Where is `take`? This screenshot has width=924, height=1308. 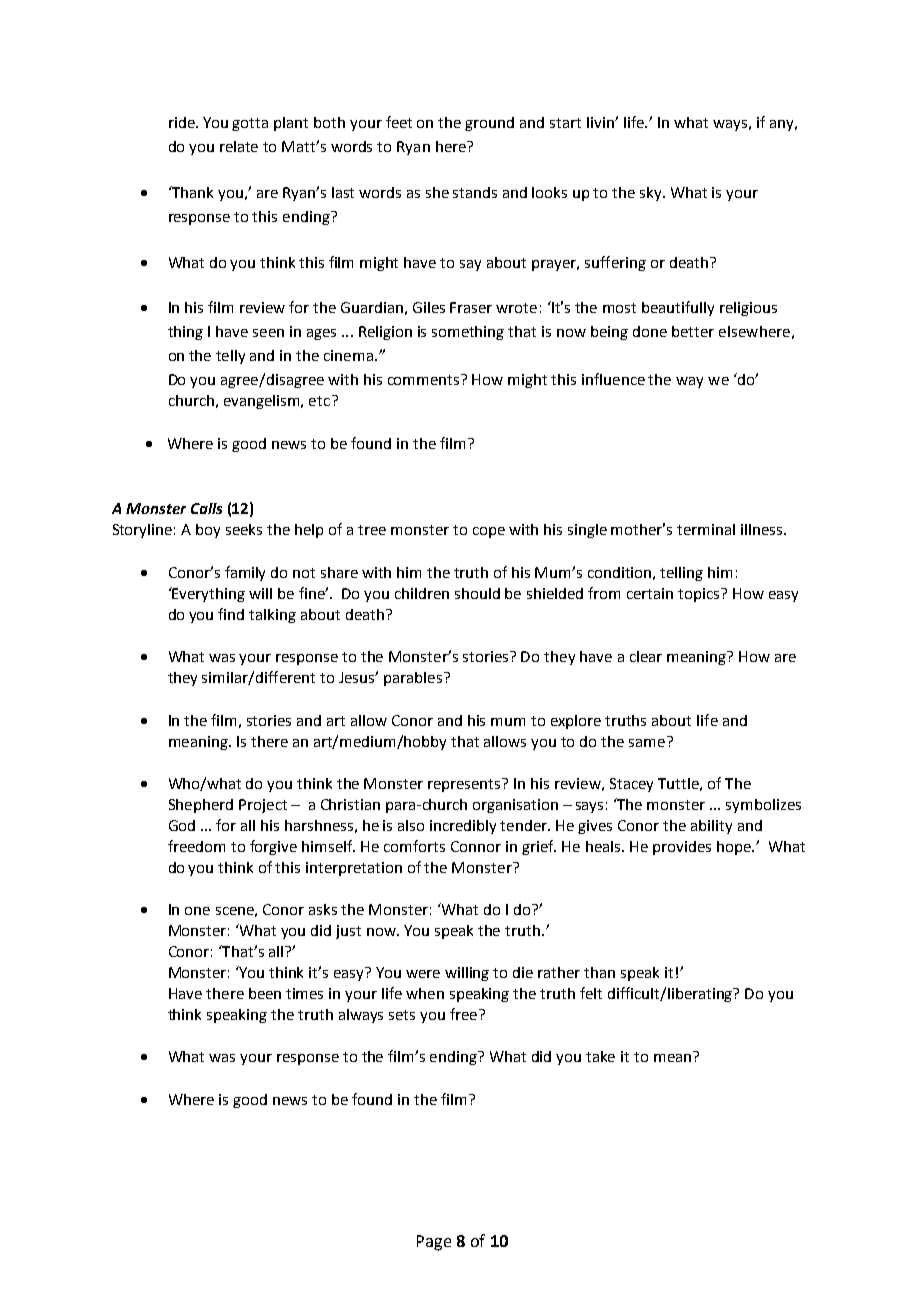
take is located at coordinates (600, 1056).
